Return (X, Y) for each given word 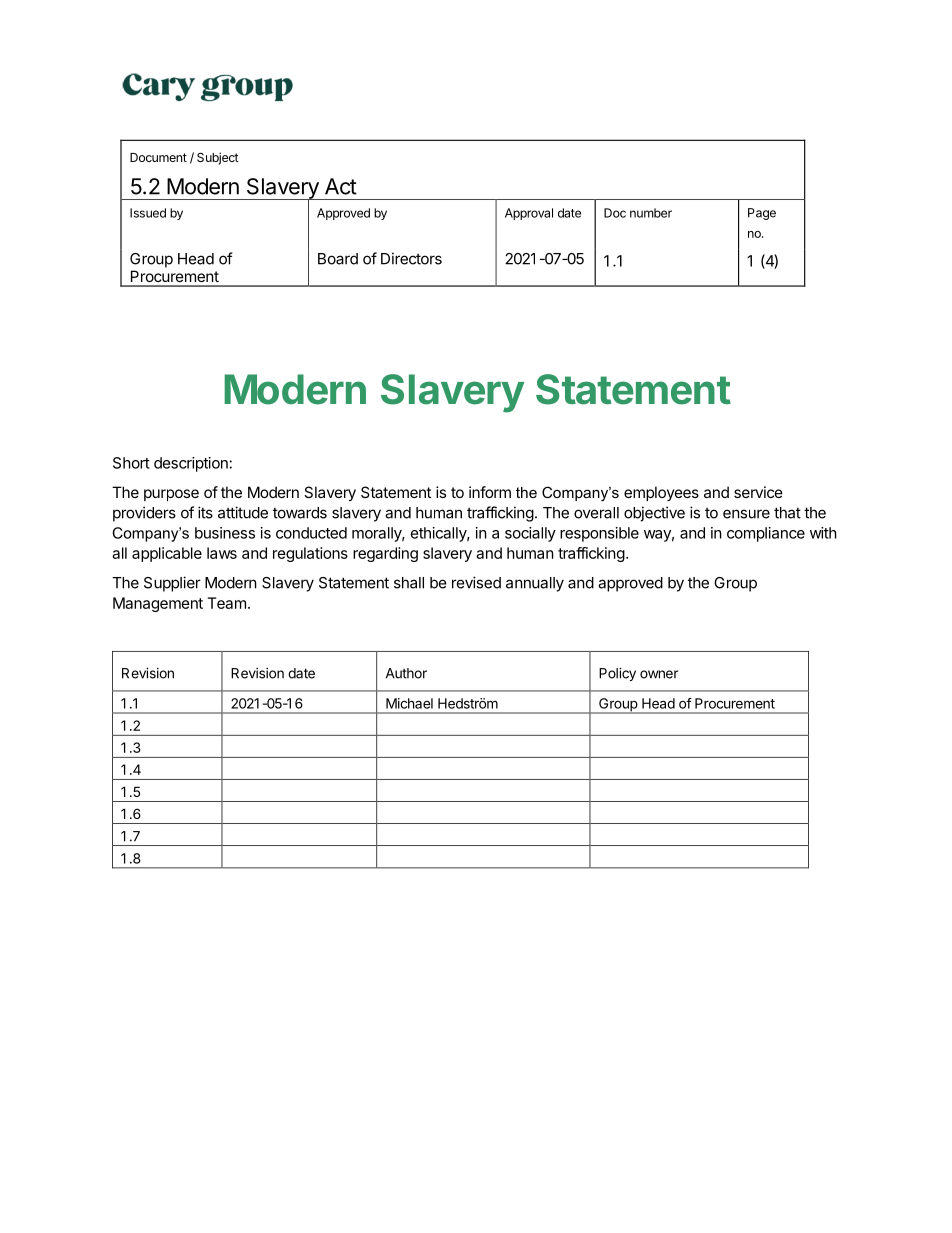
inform (490, 492)
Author (406, 673)
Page (762, 214)
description (191, 464)
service (758, 492)
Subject (218, 158)
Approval (529, 214)
